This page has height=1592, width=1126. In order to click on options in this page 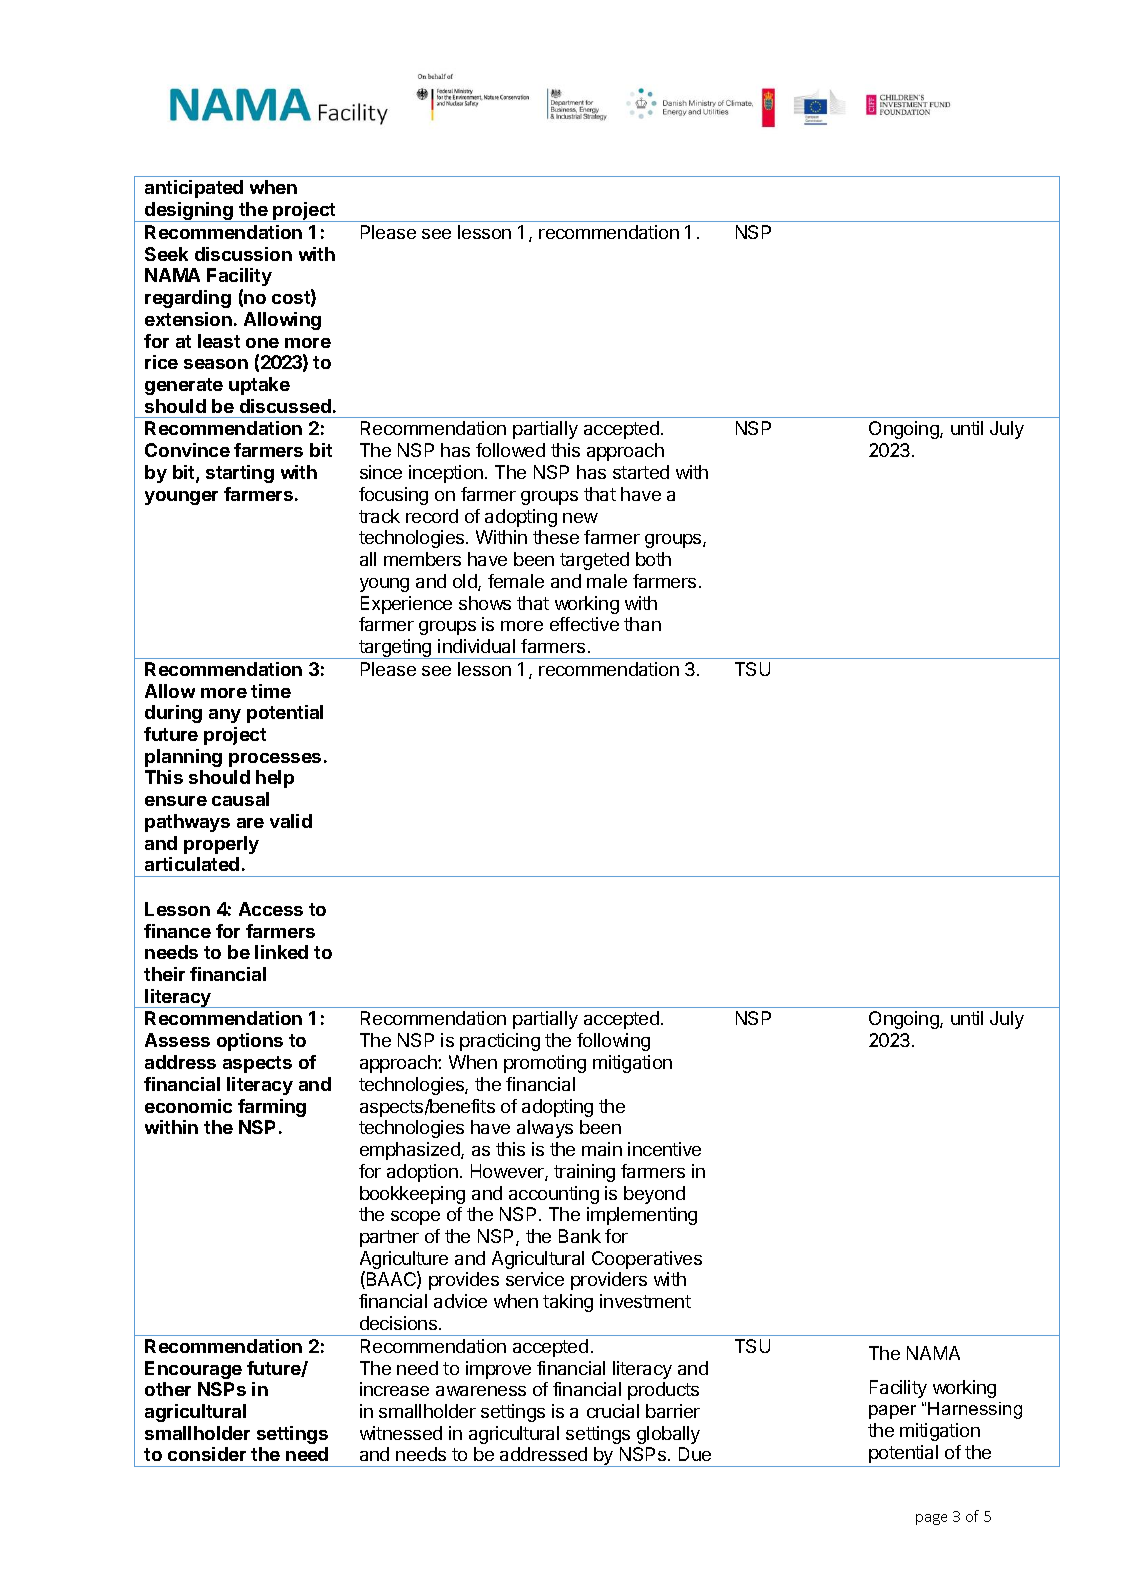, I will do `click(250, 1042)`.
